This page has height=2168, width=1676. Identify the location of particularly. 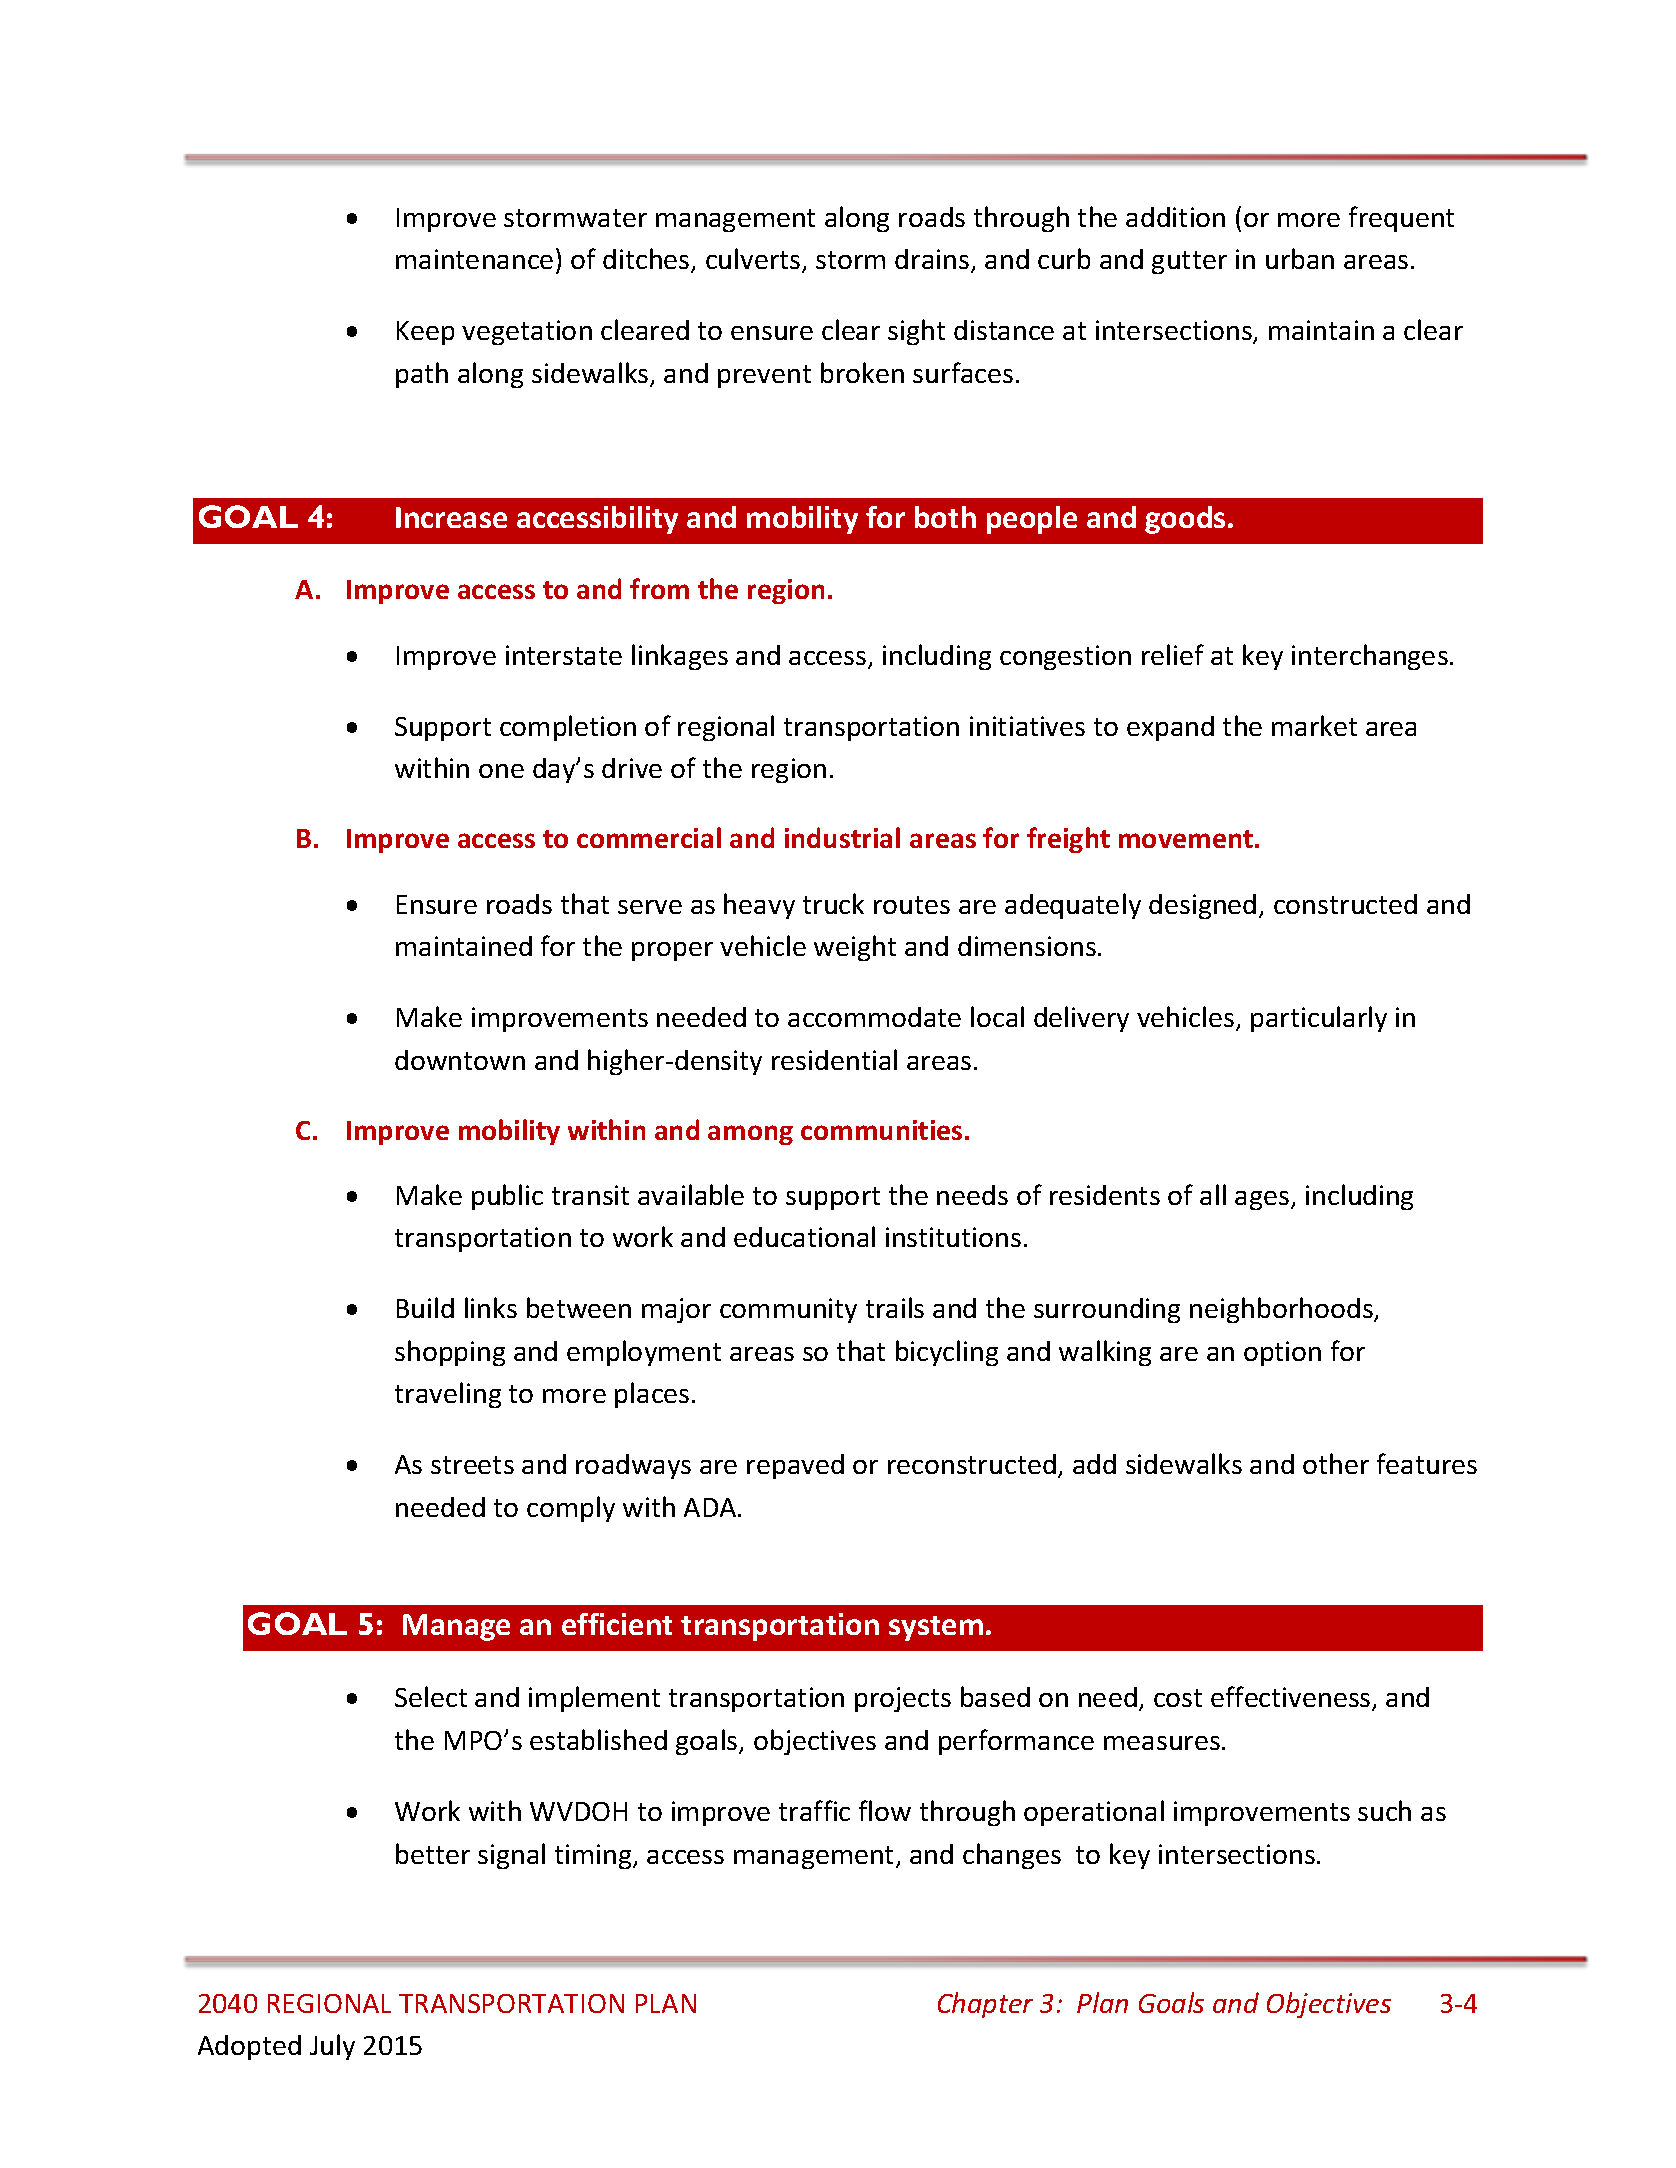
(1319, 1019).
